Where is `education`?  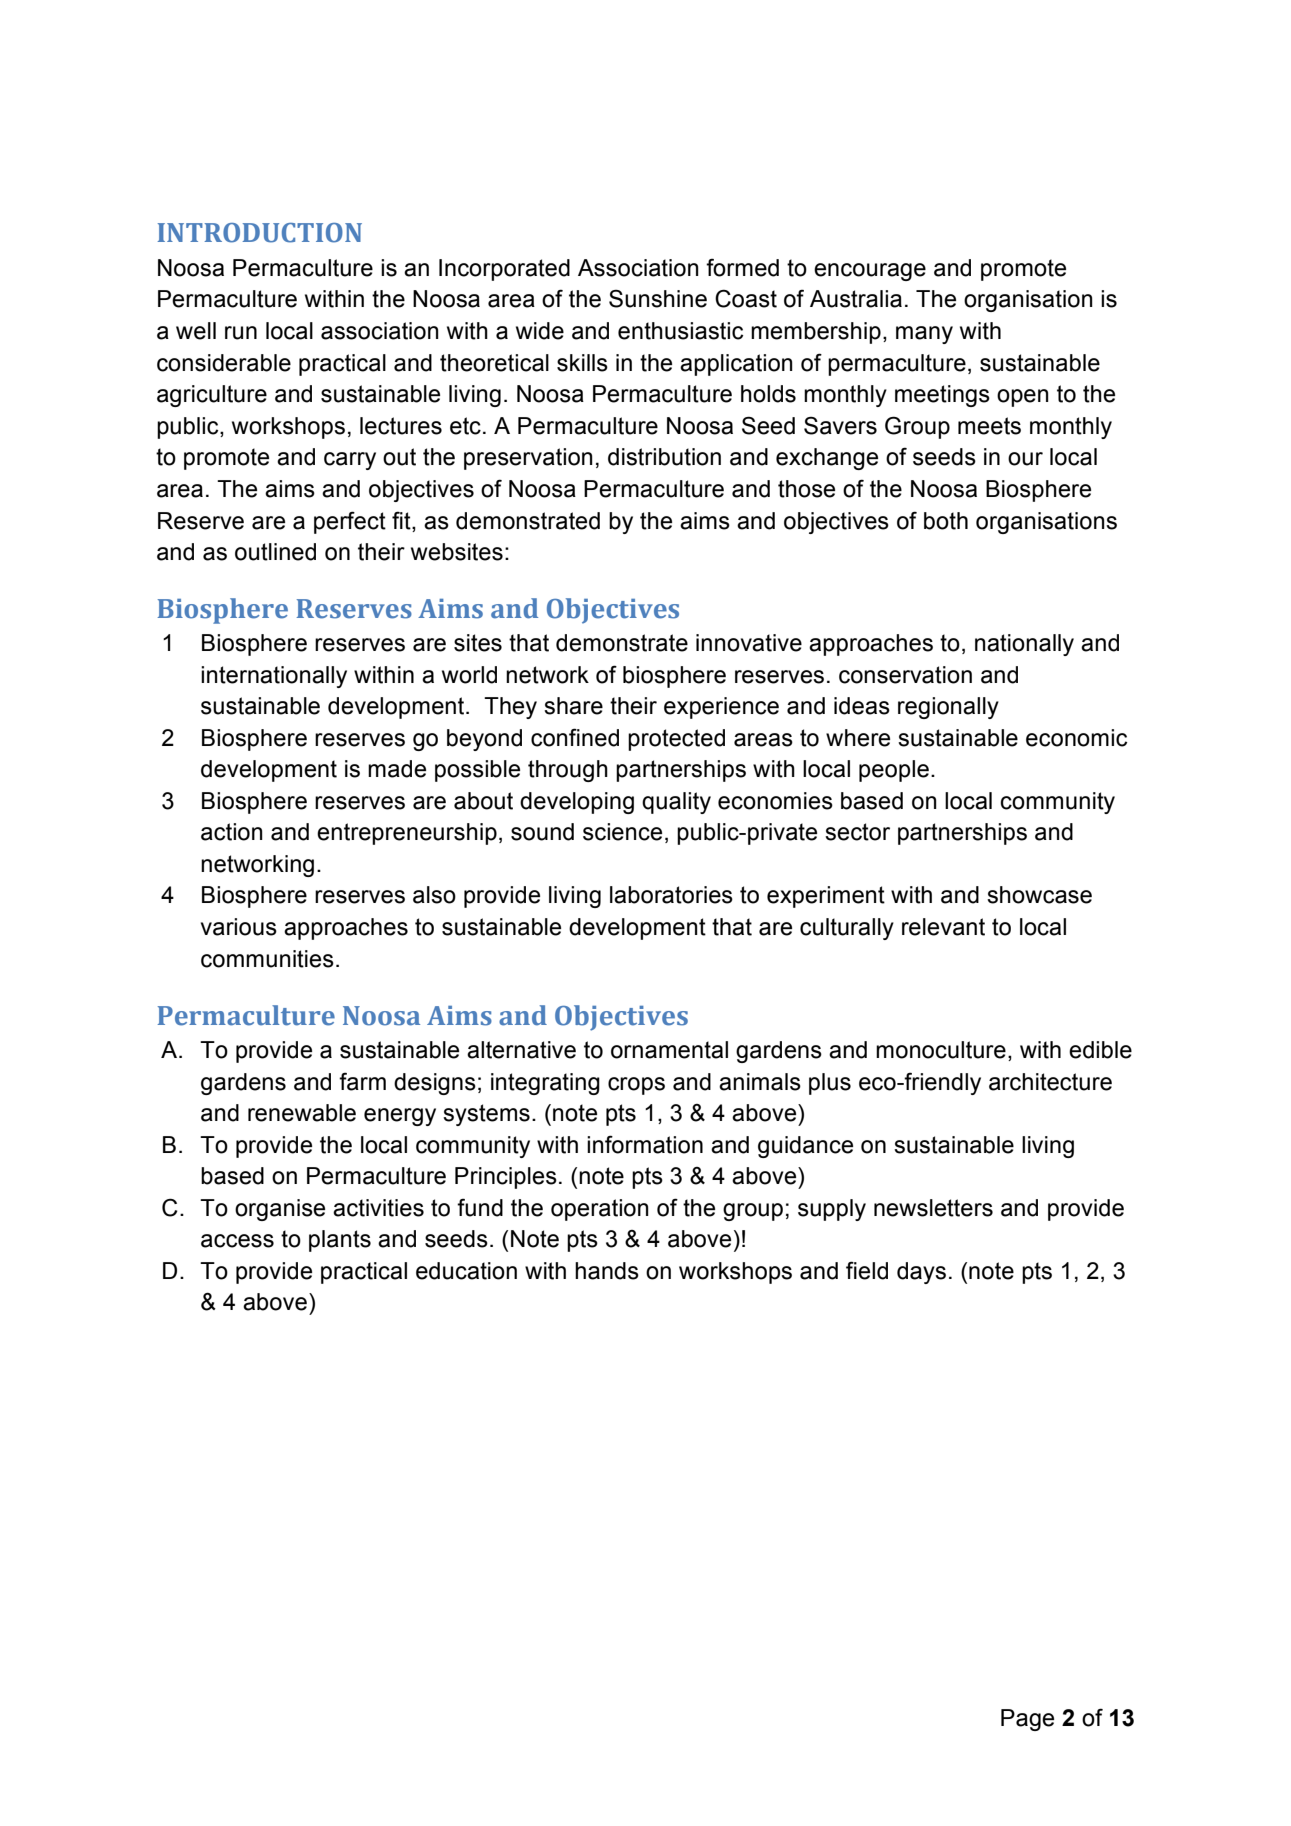 education is located at coordinates (466, 1271).
